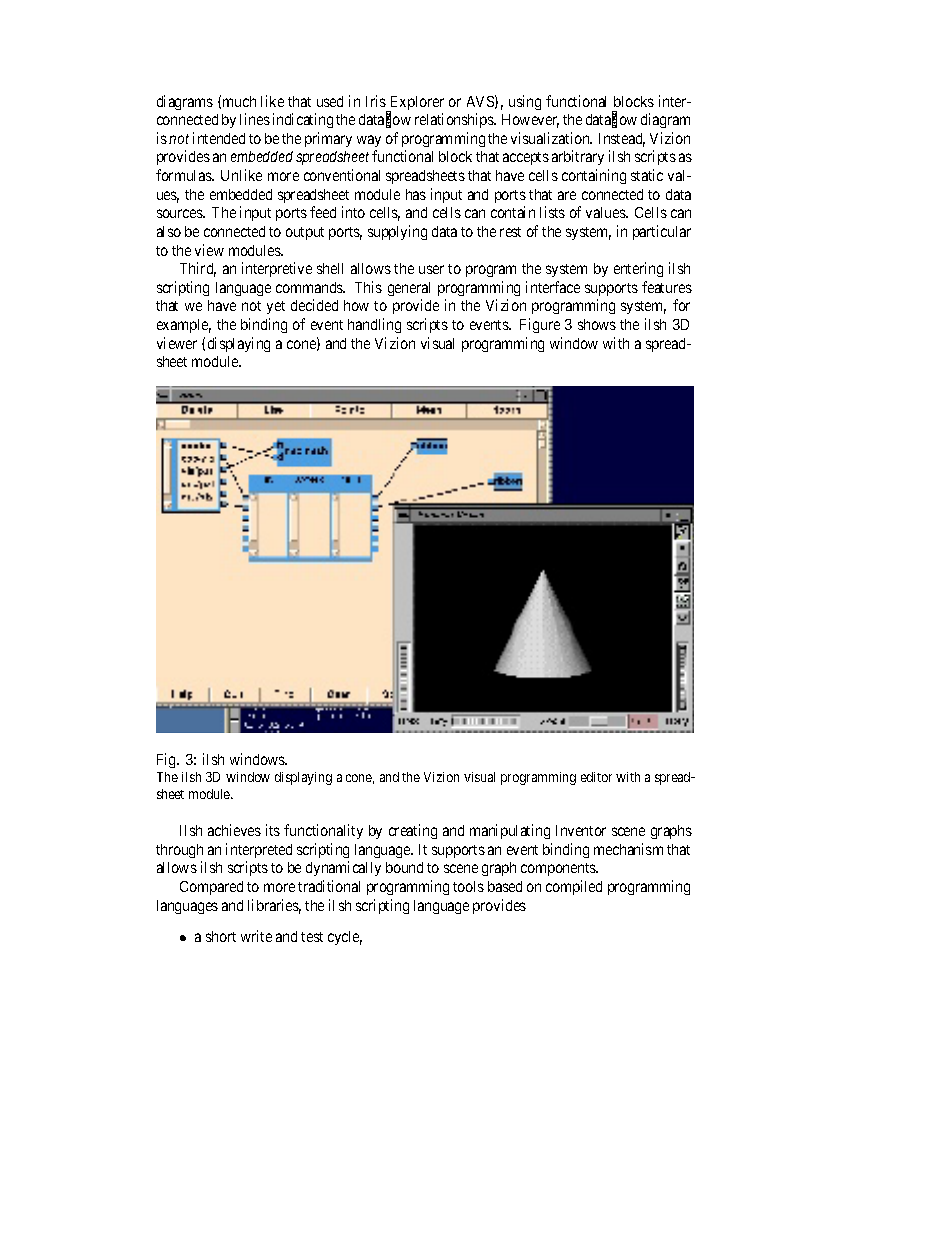 Image resolution: width=952 pixels, height=1233 pixels. Describe the element at coordinates (374, 325) in the image. I see `handling` at that location.
